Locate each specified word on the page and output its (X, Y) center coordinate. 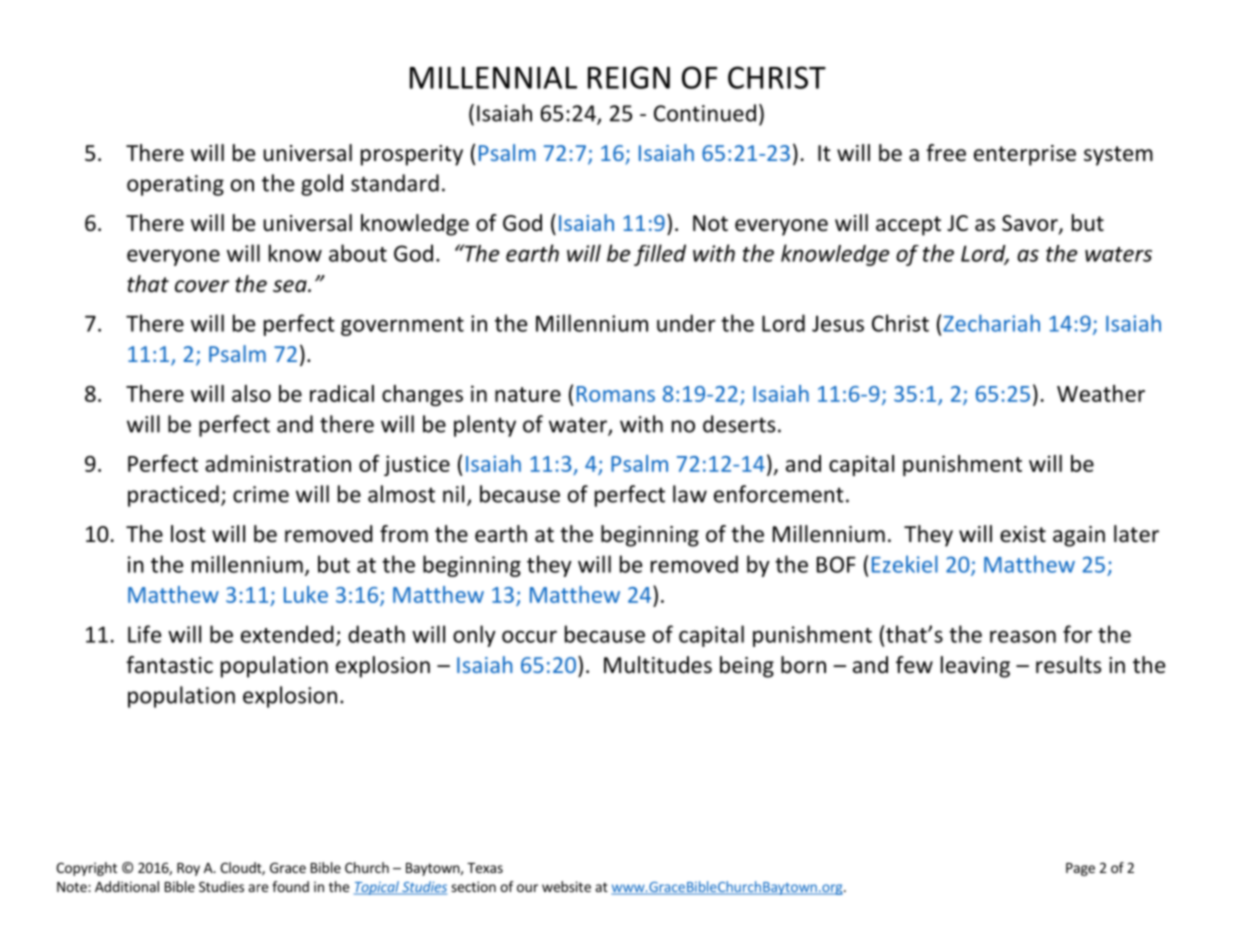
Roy (188, 869)
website (566, 886)
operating (175, 185)
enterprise (1025, 155)
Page (1080, 869)
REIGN (629, 77)
